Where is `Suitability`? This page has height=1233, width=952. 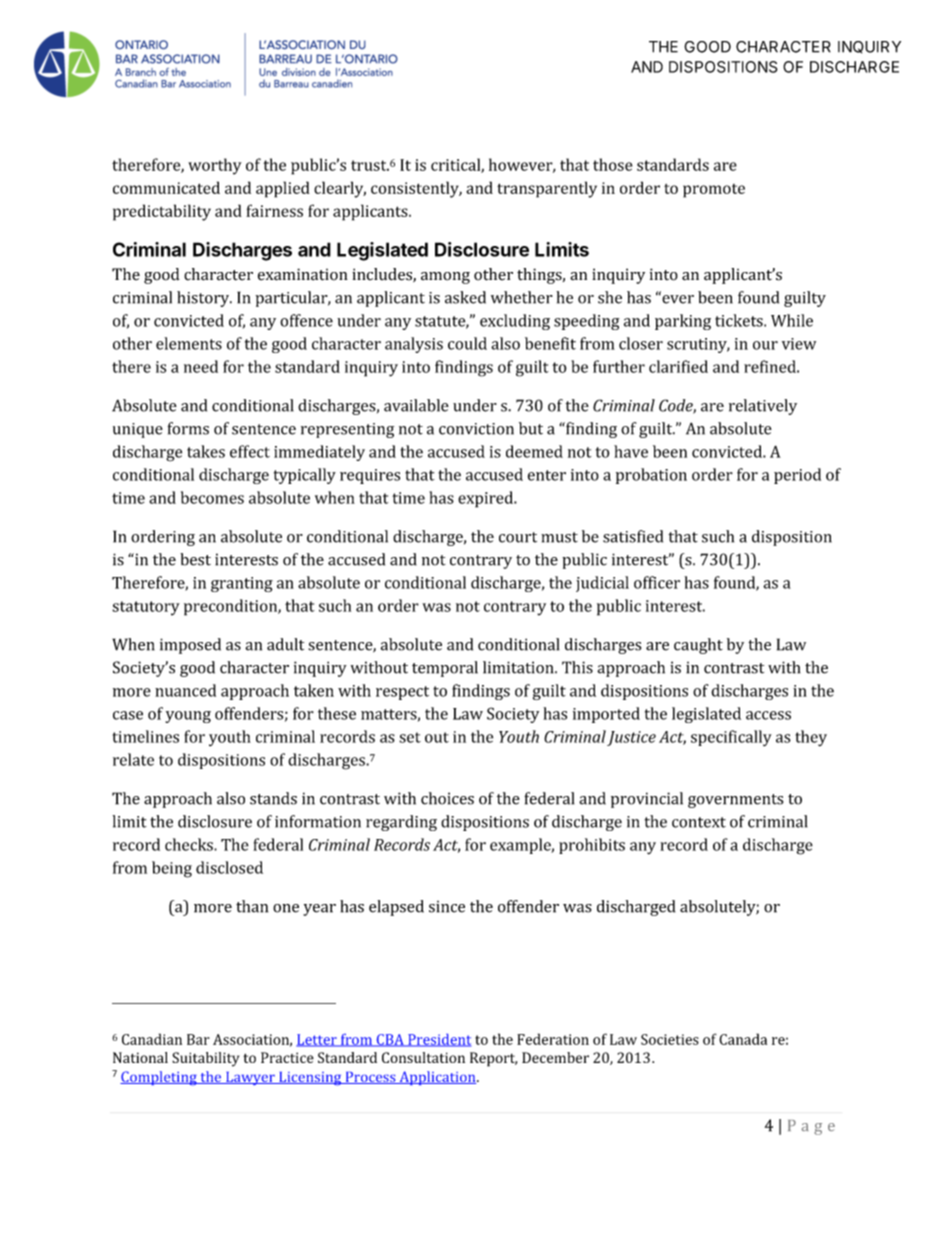 Suitability is located at coordinates (205, 1059).
